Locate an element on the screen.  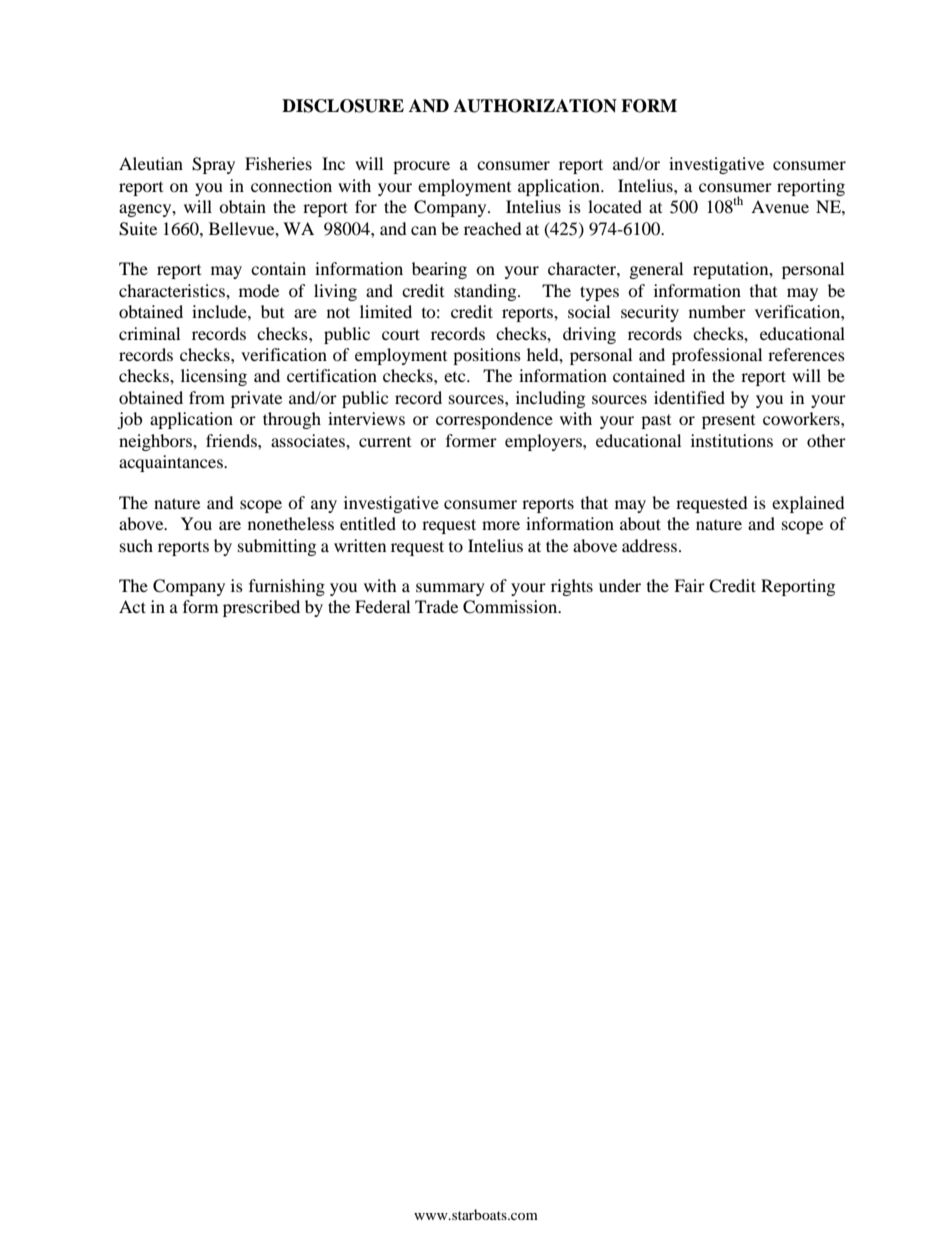
explained is located at coordinates (808, 504).
